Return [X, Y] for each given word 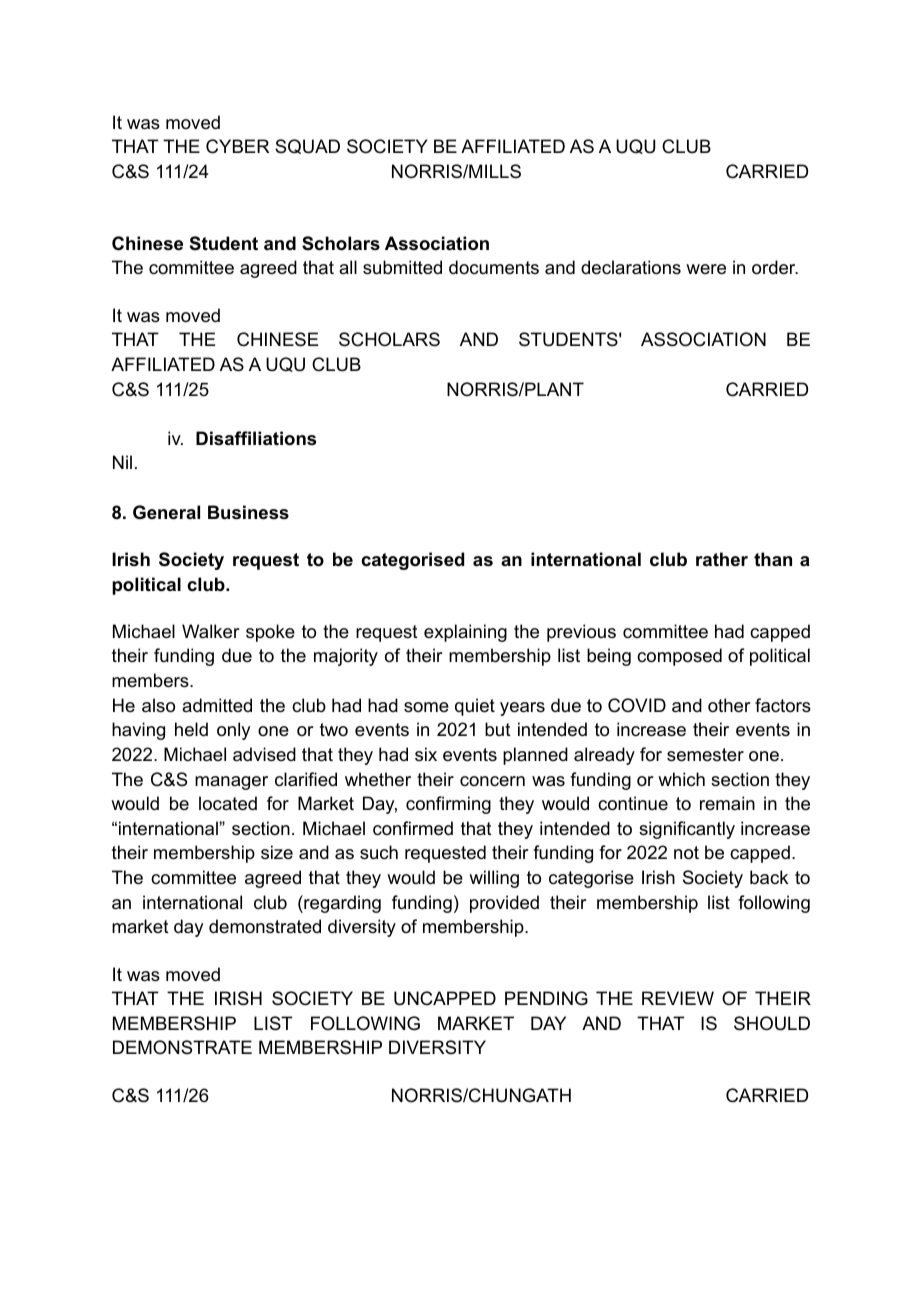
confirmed [413, 828]
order [774, 267]
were [706, 269]
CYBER [237, 146]
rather [722, 559]
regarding [341, 904]
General [166, 512]
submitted [402, 267]
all [348, 267]
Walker [210, 631]
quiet [475, 707]
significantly [687, 830]
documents [494, 267]
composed [679, 657]
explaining [465, 633]
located [228, 803]
